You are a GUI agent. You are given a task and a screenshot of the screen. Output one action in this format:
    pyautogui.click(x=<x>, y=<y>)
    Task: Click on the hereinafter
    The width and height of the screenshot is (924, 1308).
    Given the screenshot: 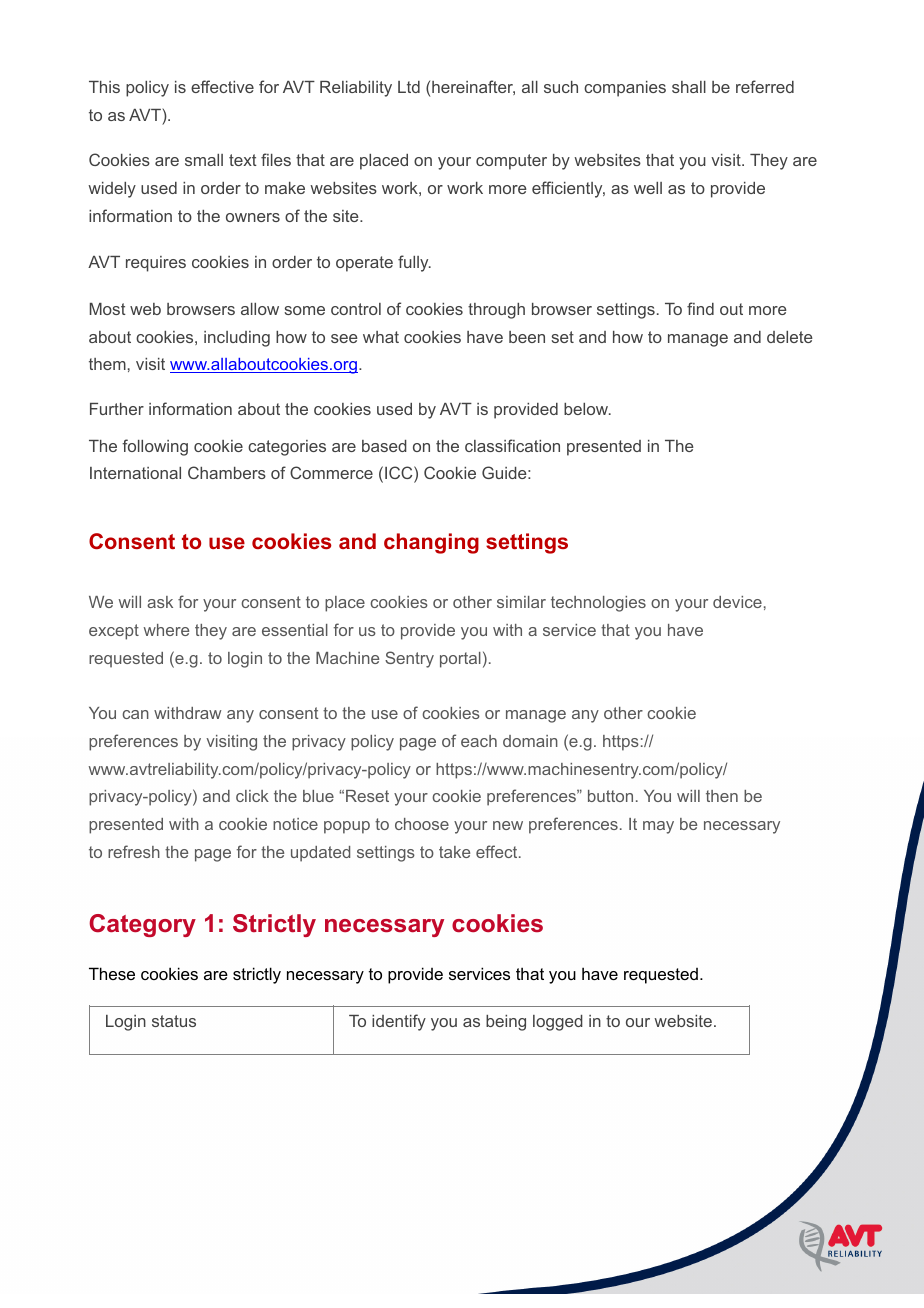 What is the action you would take?
    pyautogui.click(x=473, y=87)
